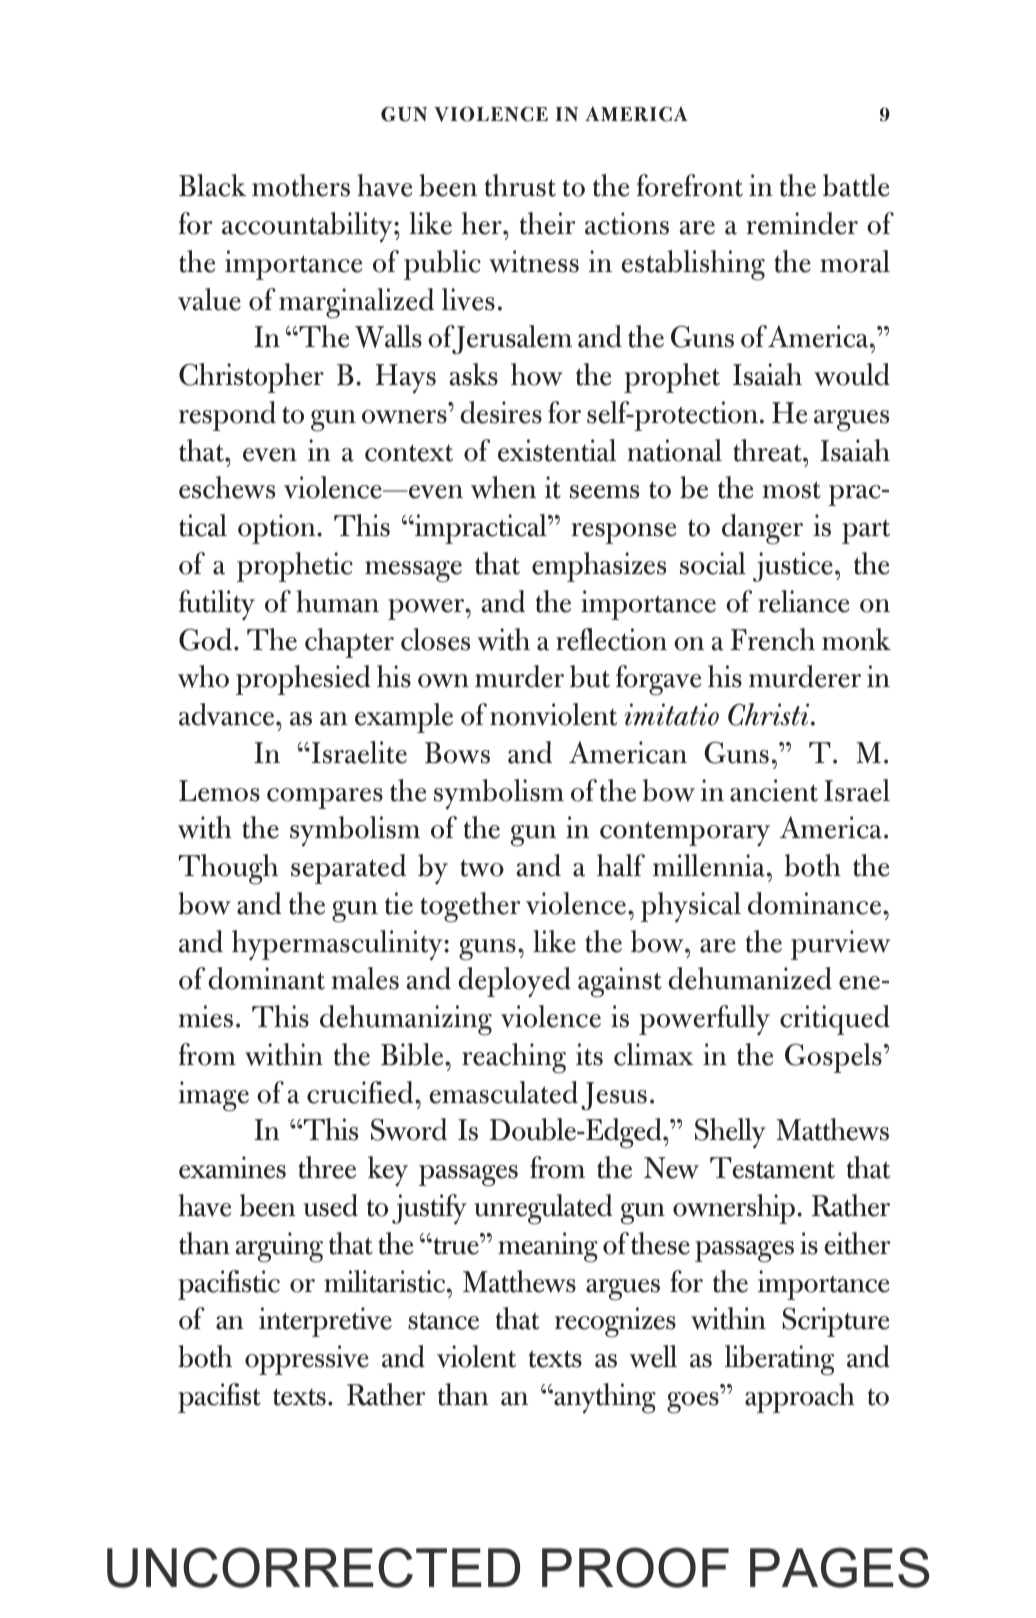  Describe the element at coordinates (800, 1398) in the image. I see `approach` at that location.
